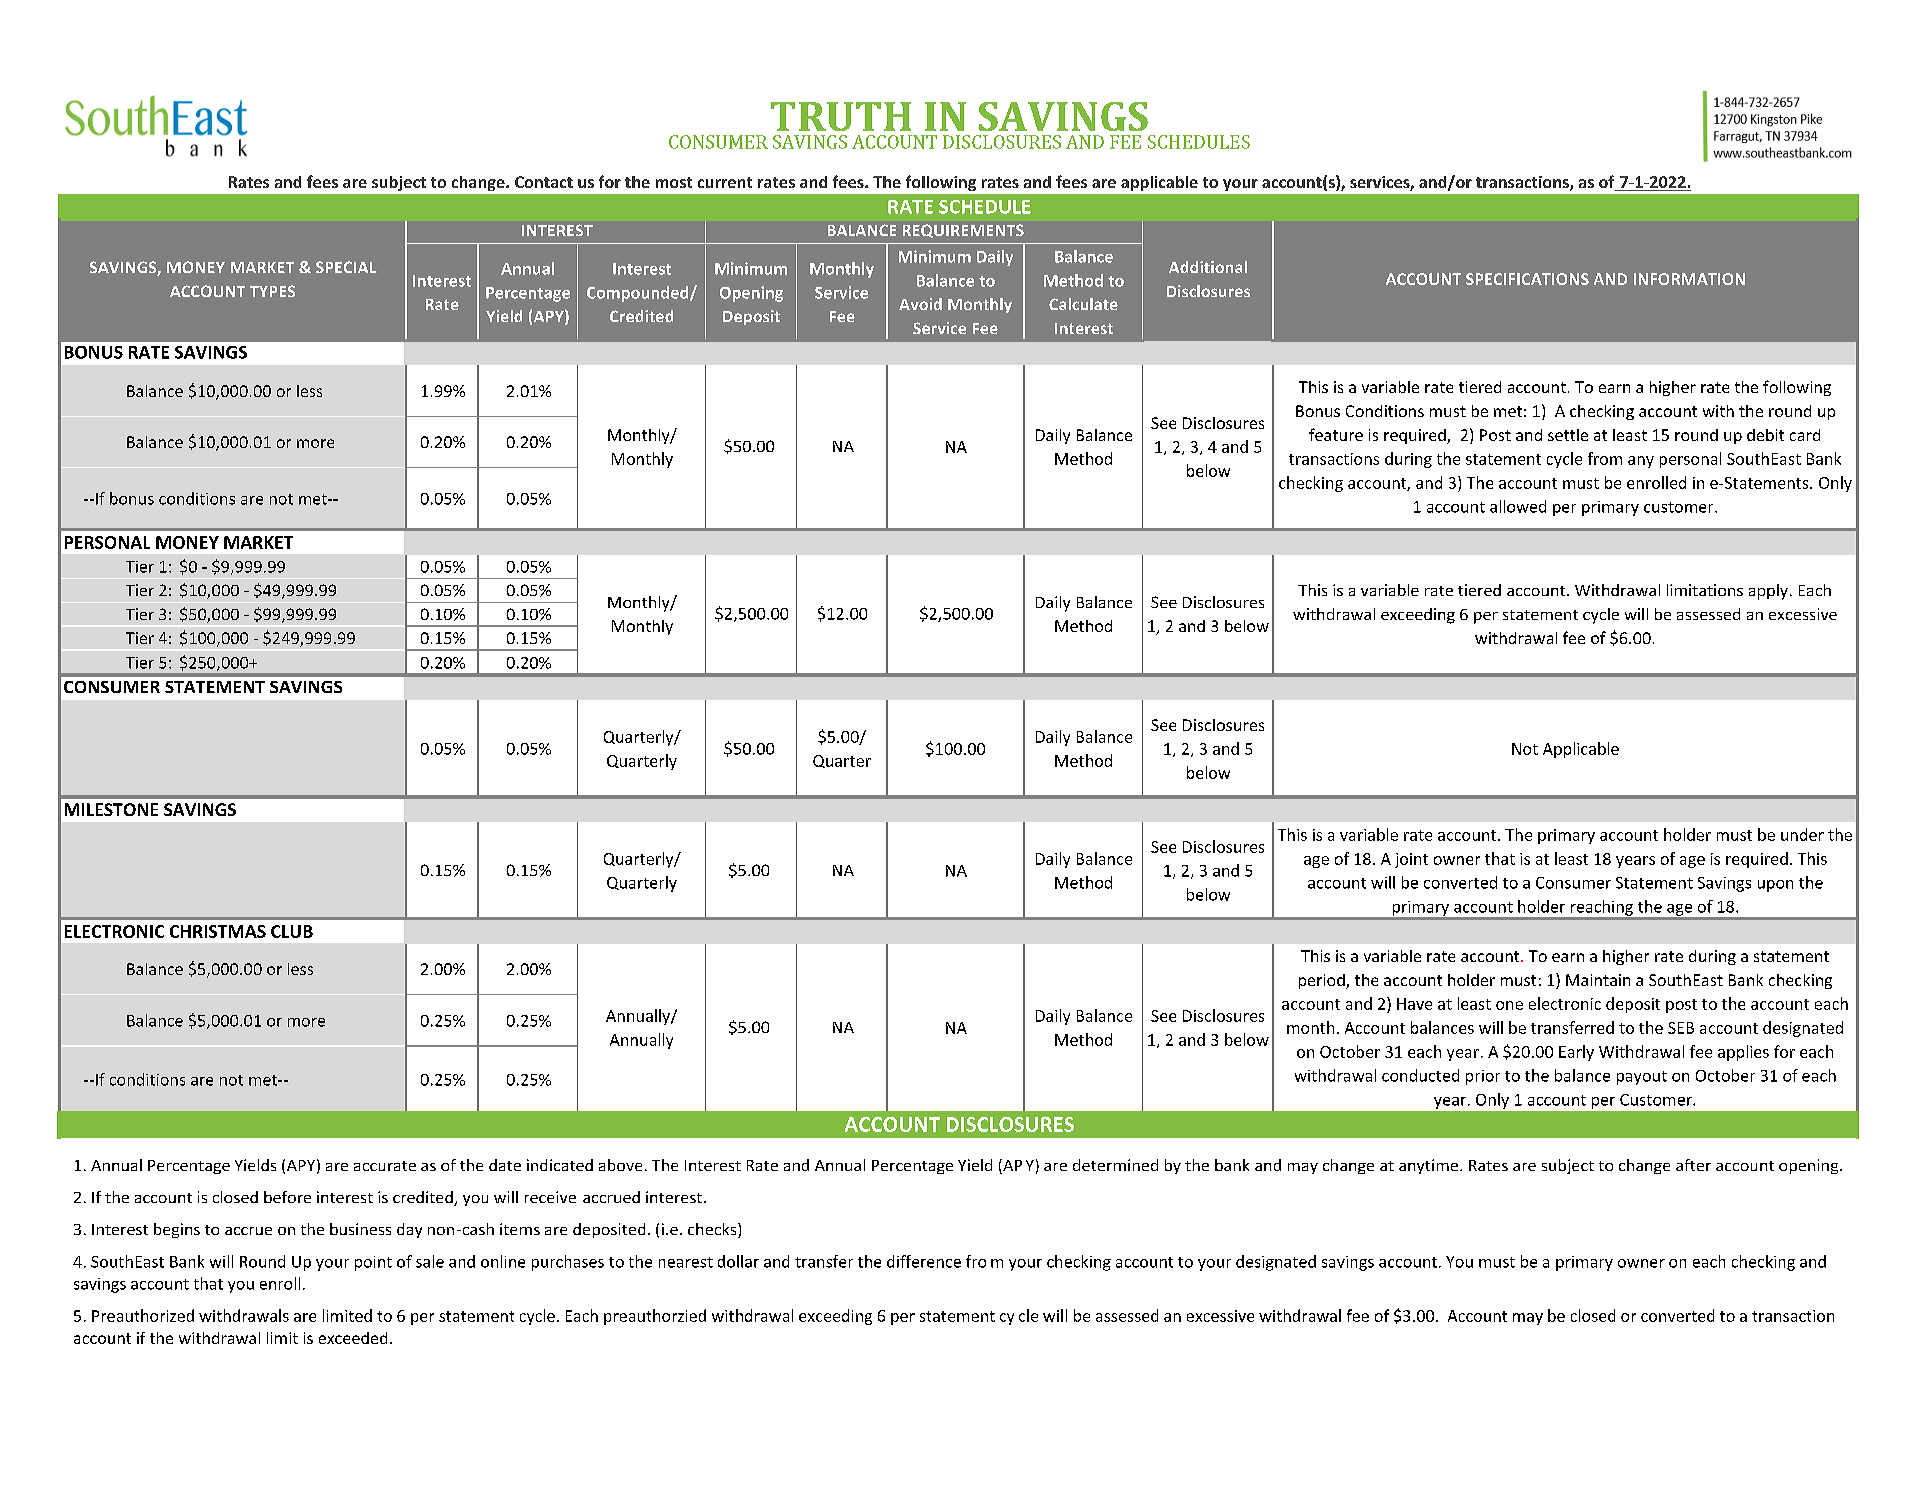 This screenshot has width=1923, height=1486. Describe the element at coordinates (1411, 860) in the screenshot. I see `joint` at that location.
